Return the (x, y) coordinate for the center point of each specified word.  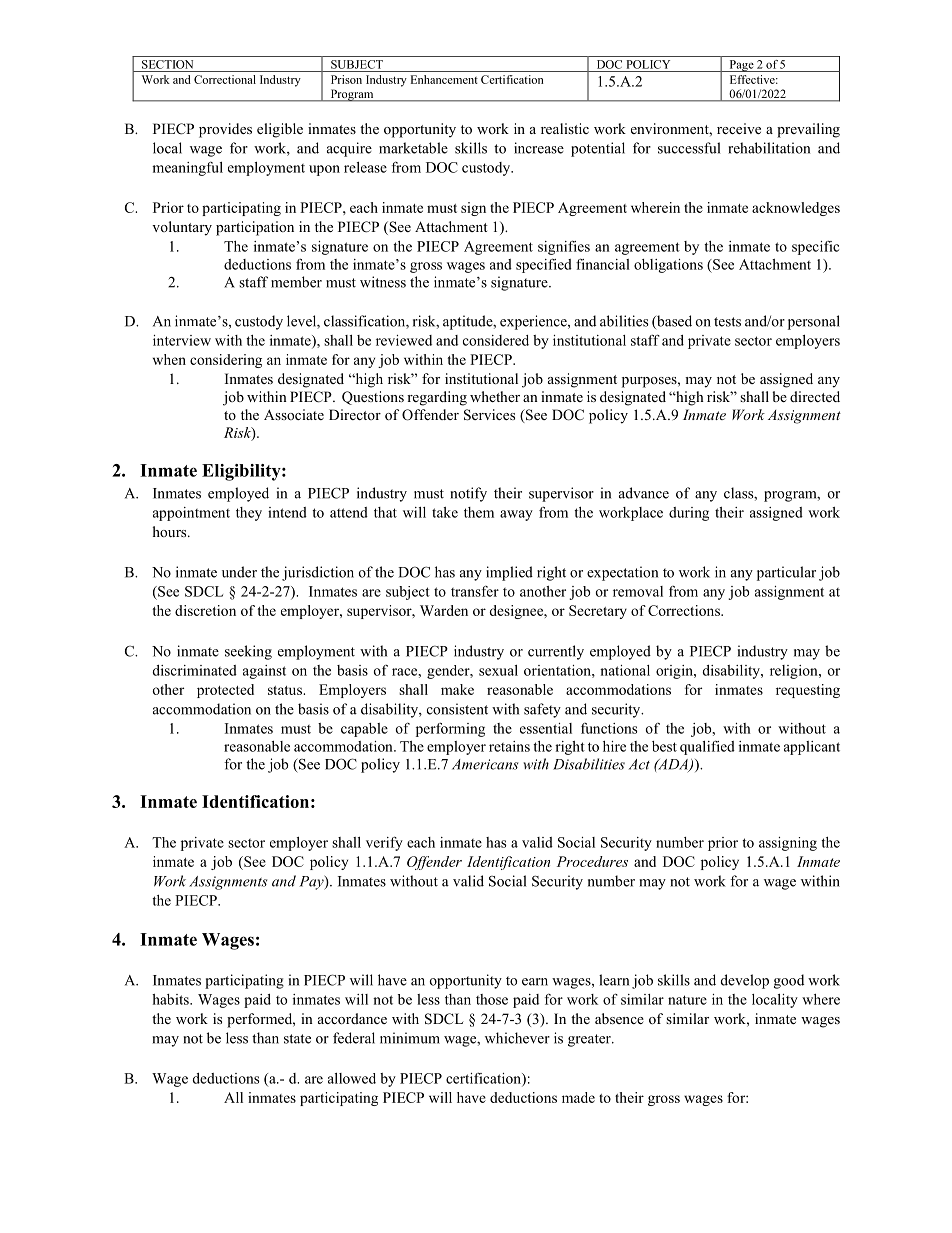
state (297, 1039)
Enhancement (444, 79)
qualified (707, 747)
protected (225, 691)
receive (739, 128)
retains (509, 746)
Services (489, 415)
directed (815, 396)
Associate (294, 414)
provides (225, 130)
